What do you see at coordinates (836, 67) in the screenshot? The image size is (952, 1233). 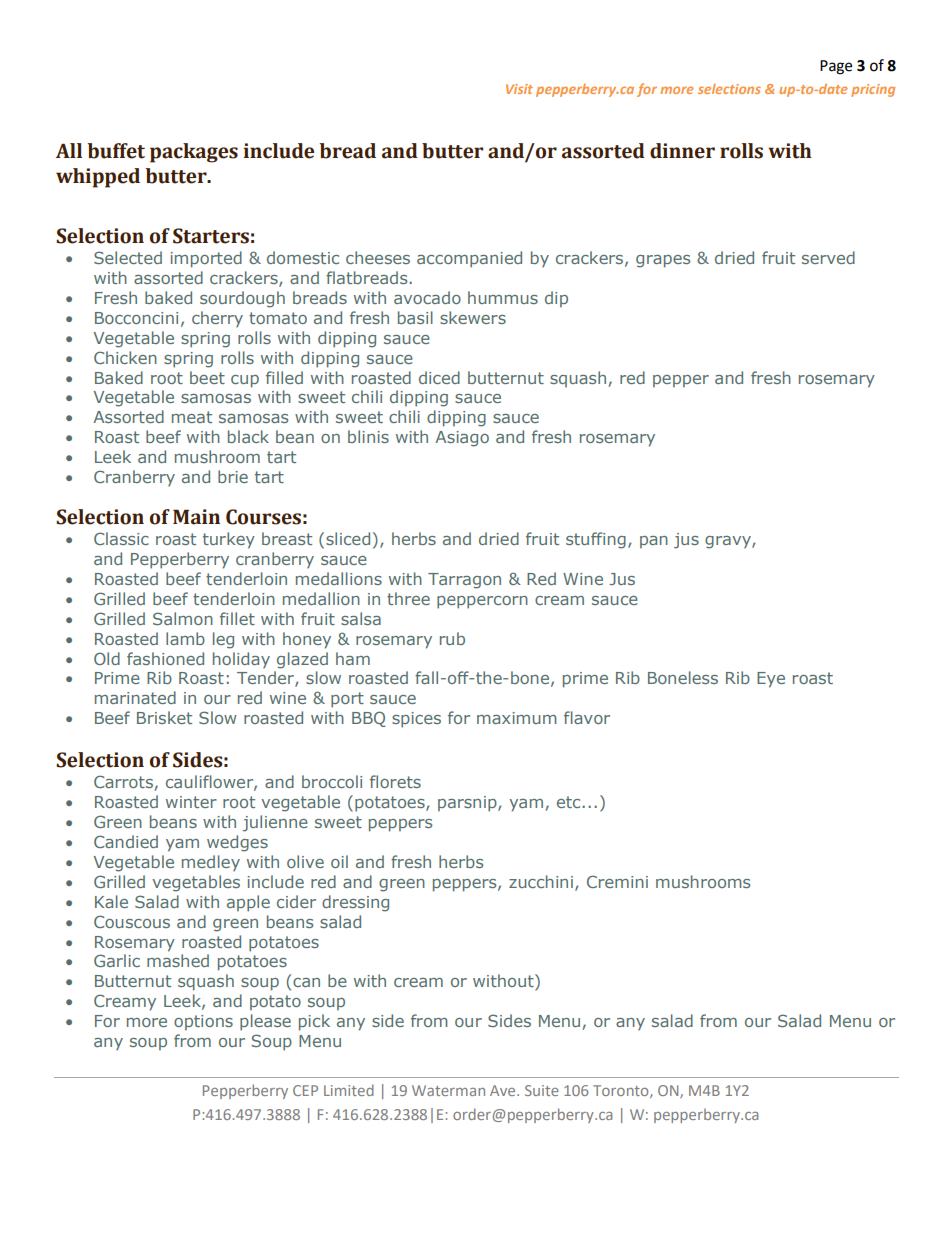 I see `Page` at bounding box center [836, 67].
